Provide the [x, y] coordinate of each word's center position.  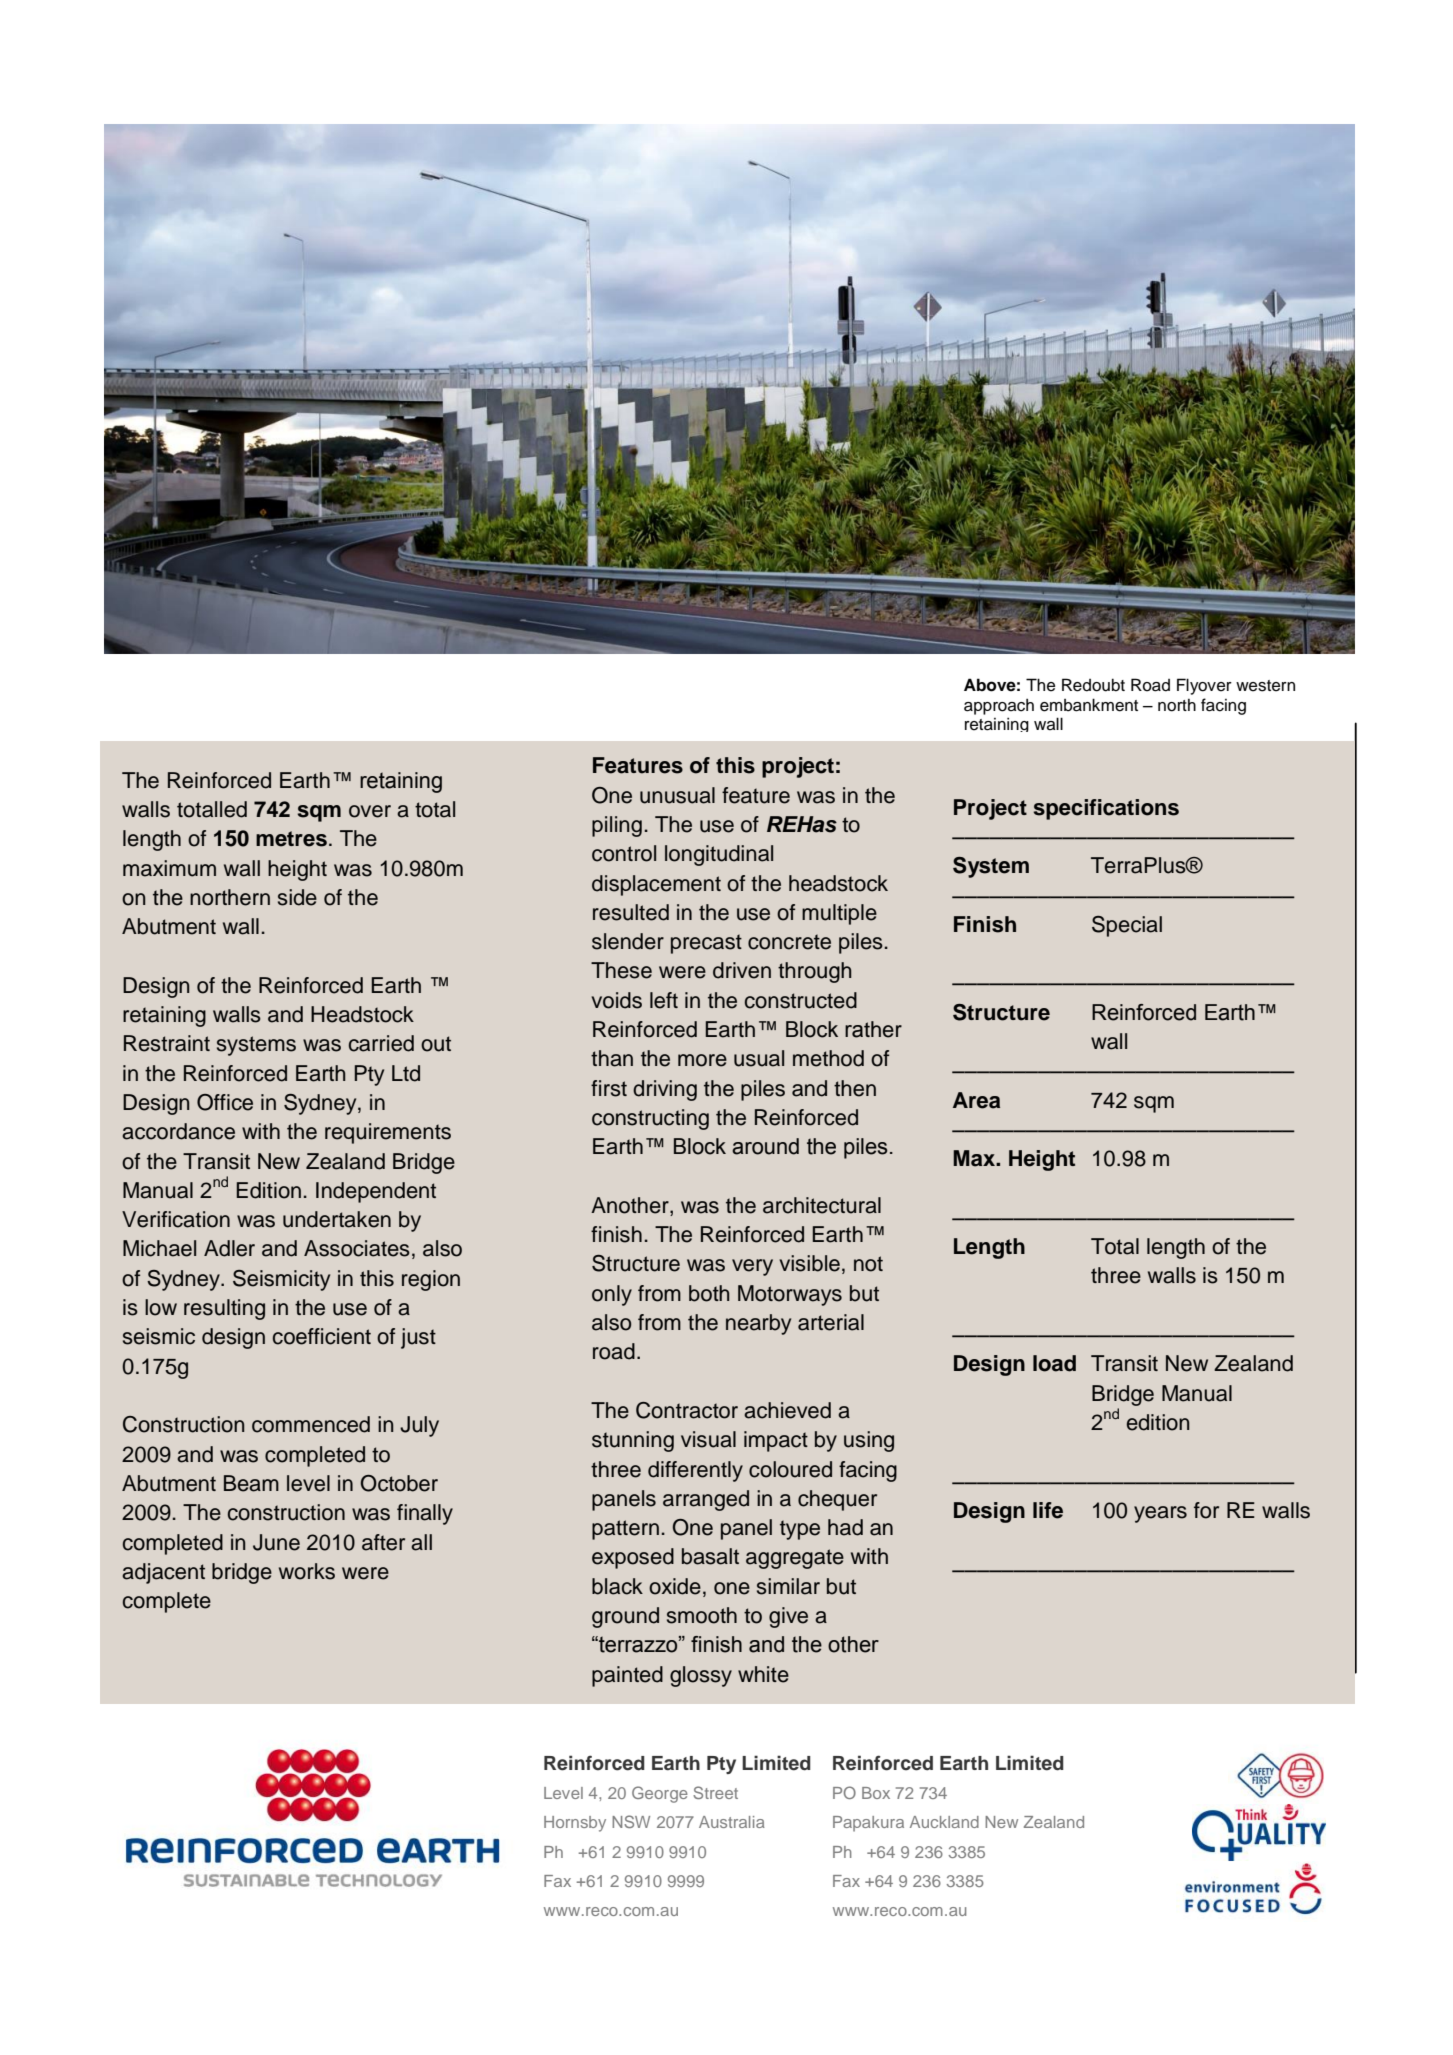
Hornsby [575, 1824]
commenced [311, 1424]
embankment [1089, 705]
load [1054, 1363]
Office [225, 1102]
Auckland [944, 1822]
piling [617, 826]
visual [708, 1439]
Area [976, 1100]
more [702, 1060]
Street [715, 1792]
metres [291, 839]
